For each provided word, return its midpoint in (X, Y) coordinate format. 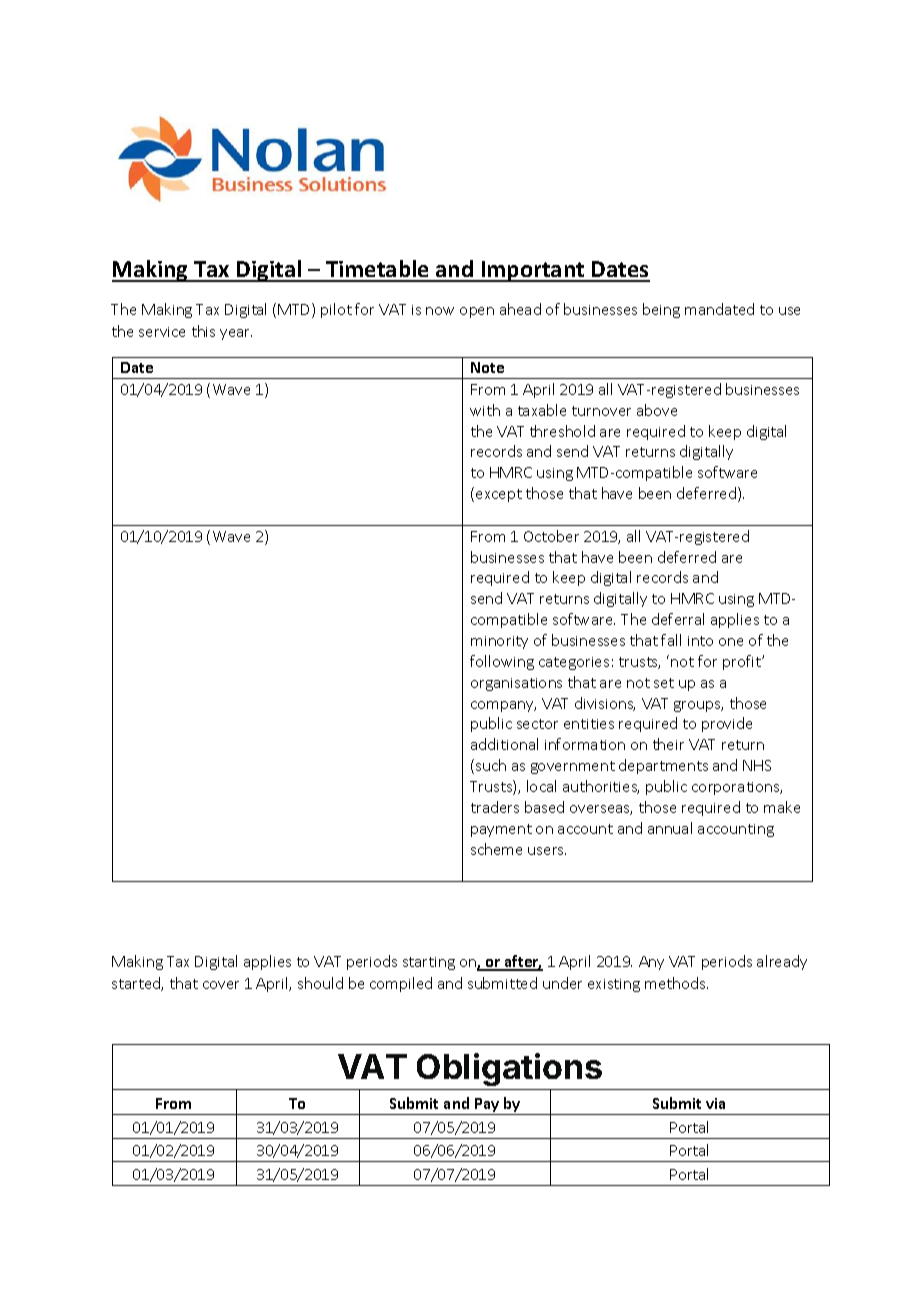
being (661, 310)
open (477, 312)
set (664, 683)
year (236, 334)
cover (221, 985)
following (502, 662)
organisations (516, 684)
